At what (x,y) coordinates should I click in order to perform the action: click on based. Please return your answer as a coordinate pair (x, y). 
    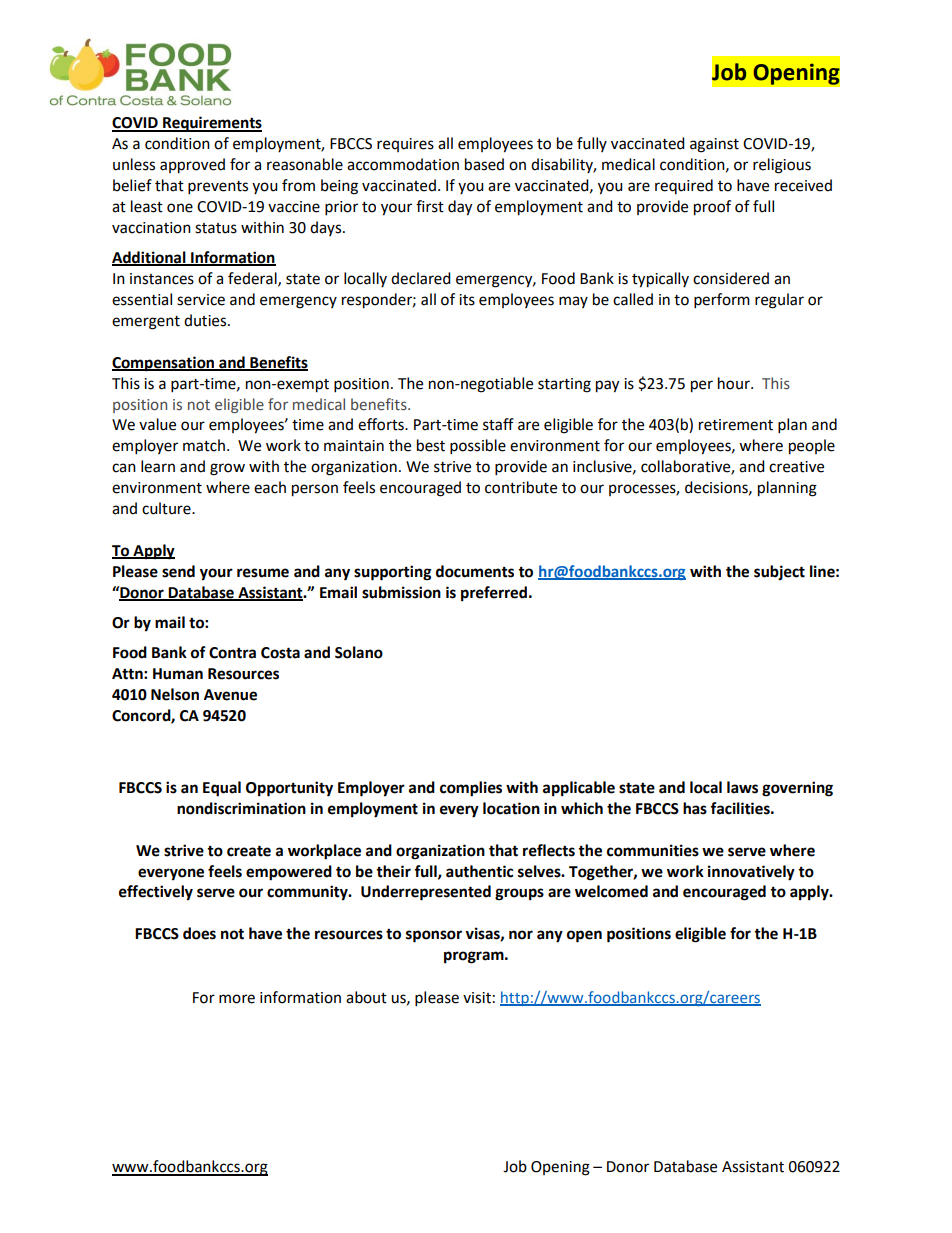
    Looking at the image, I should click on (484, 164).
